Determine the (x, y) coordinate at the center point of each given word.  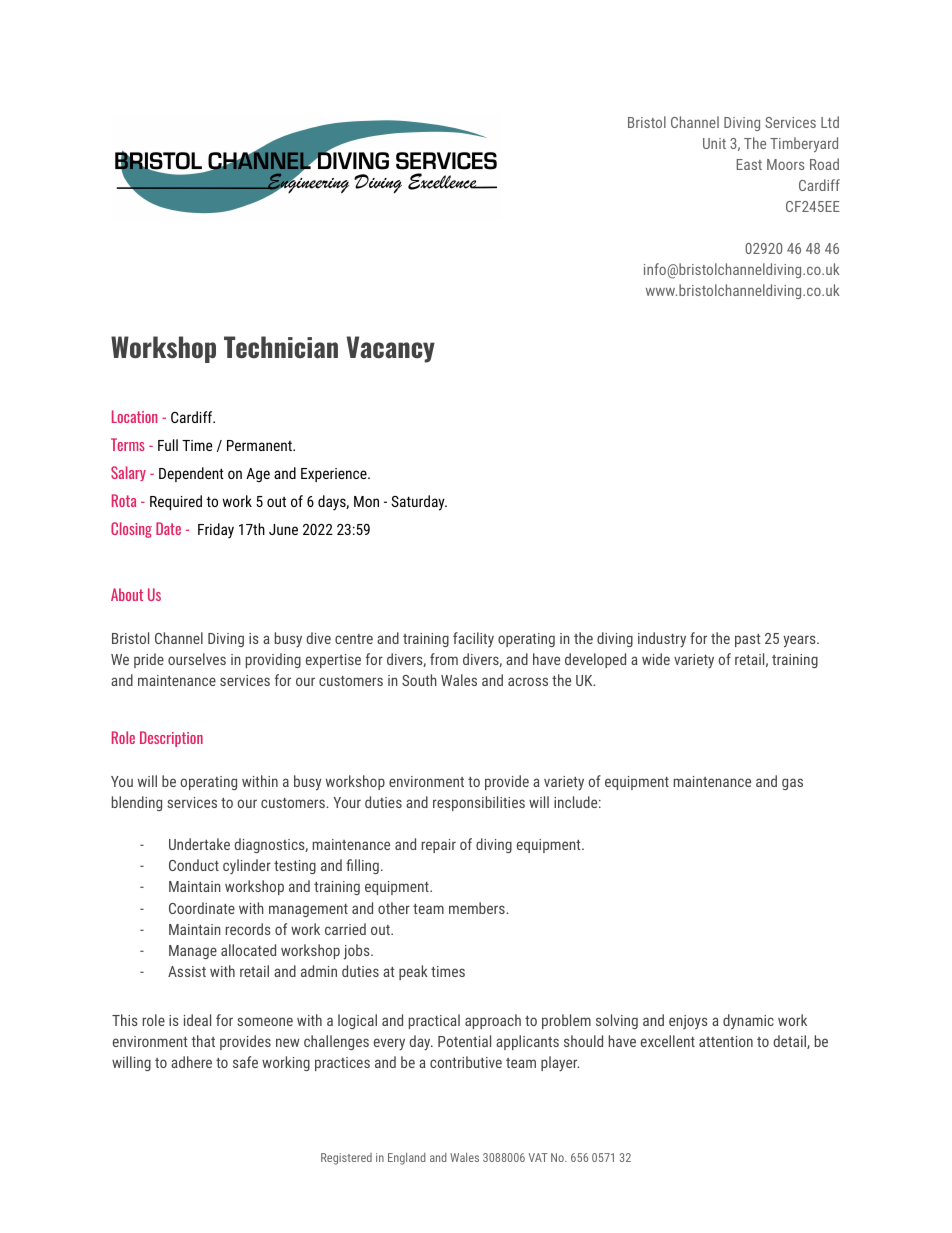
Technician (281, 347)
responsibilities (479, 803)
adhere (191, 1062)
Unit (714, 143)
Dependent (191, 474)
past (748, 640)
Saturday (419, 503)
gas (792, 784)
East (749, 164)
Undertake (199, 844)
